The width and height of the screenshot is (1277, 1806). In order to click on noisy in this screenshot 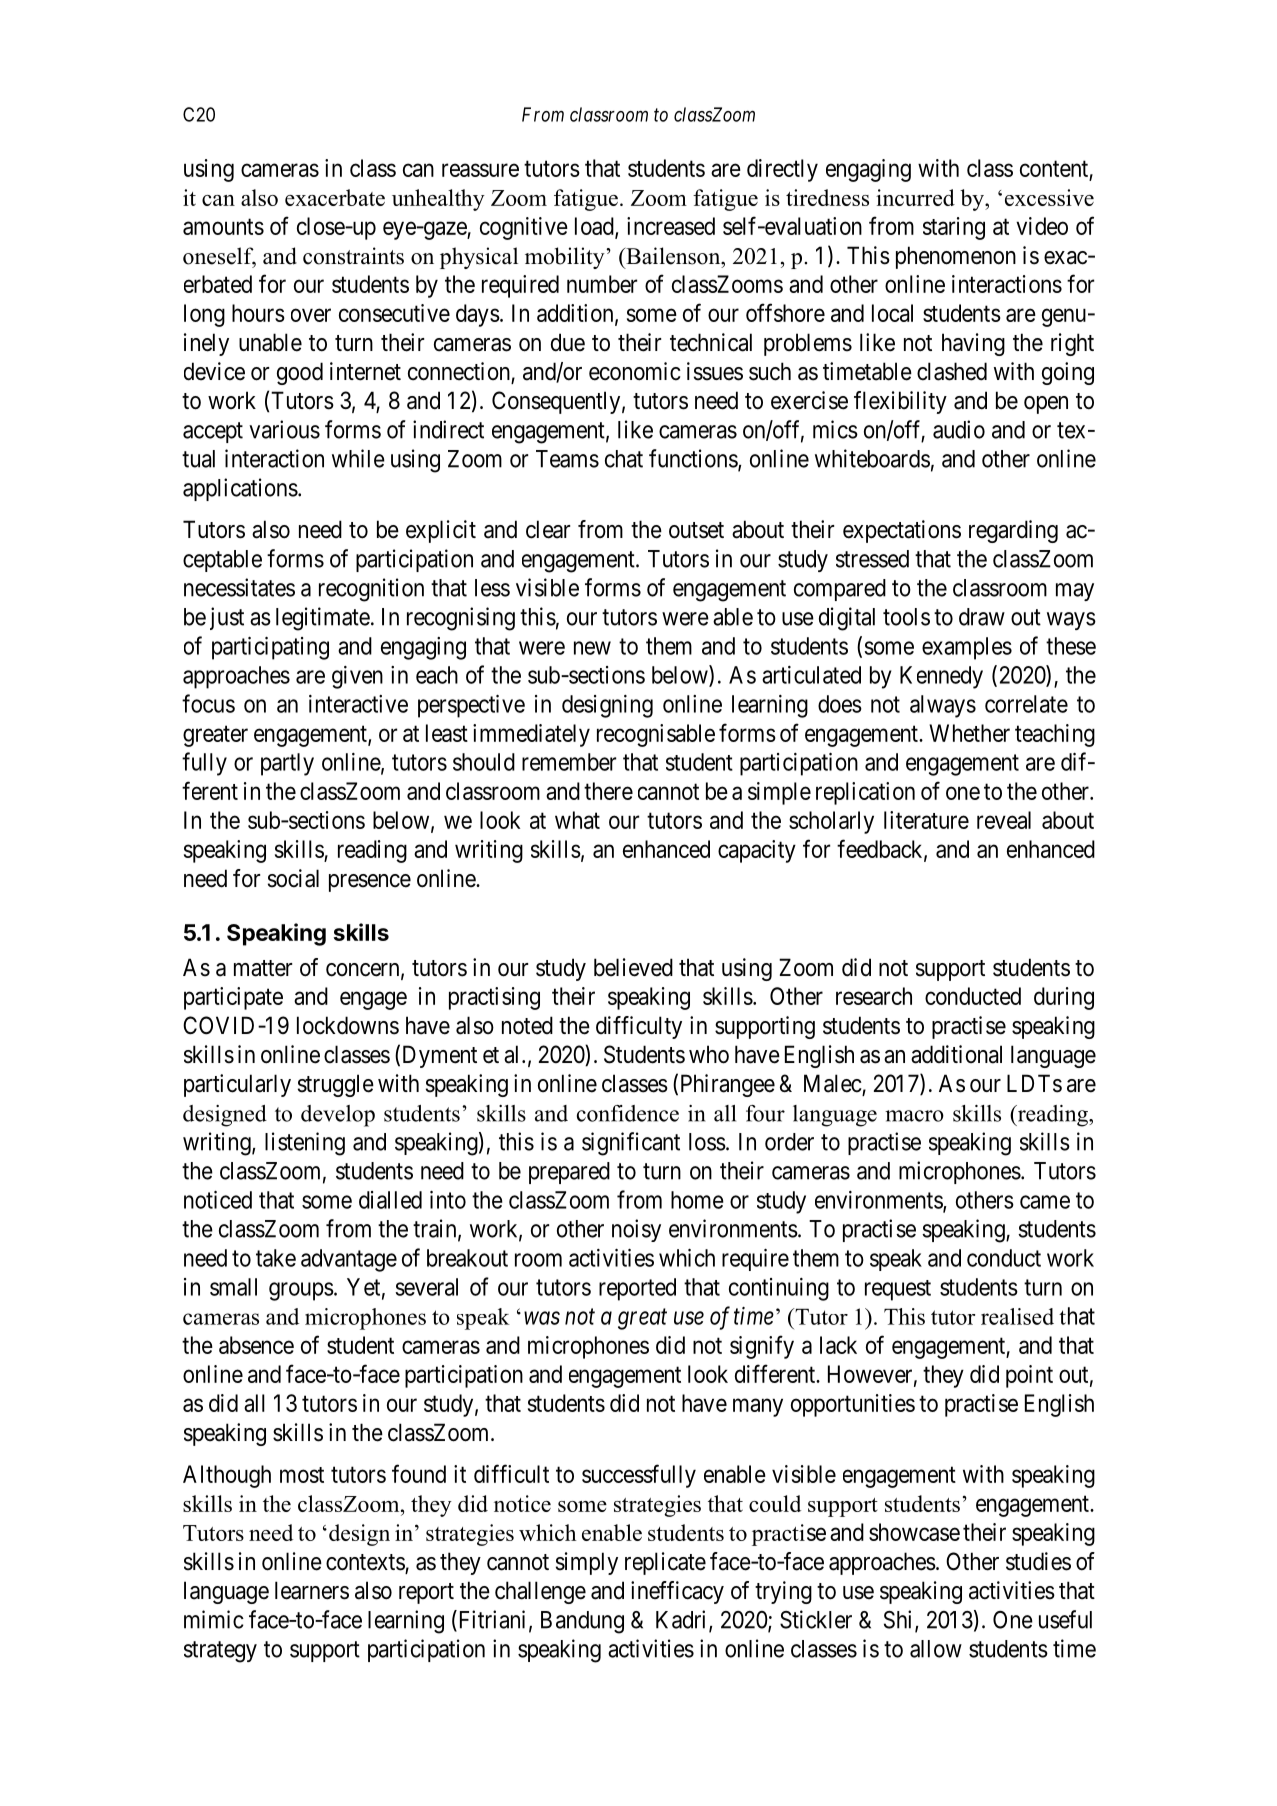, I will do `click(636, 1230)`.
